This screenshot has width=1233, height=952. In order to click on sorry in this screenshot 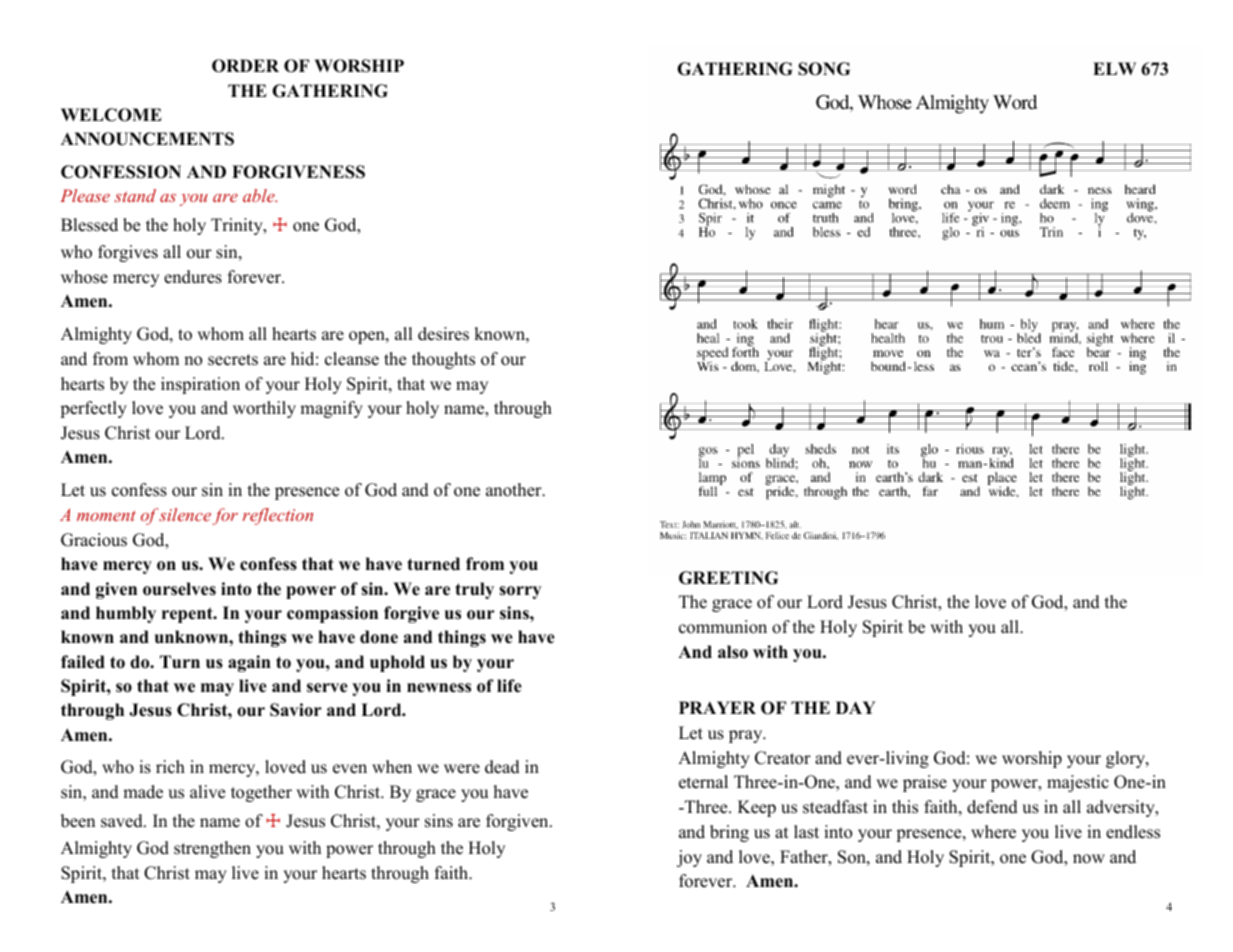, I will do `click(520, 592)`.
